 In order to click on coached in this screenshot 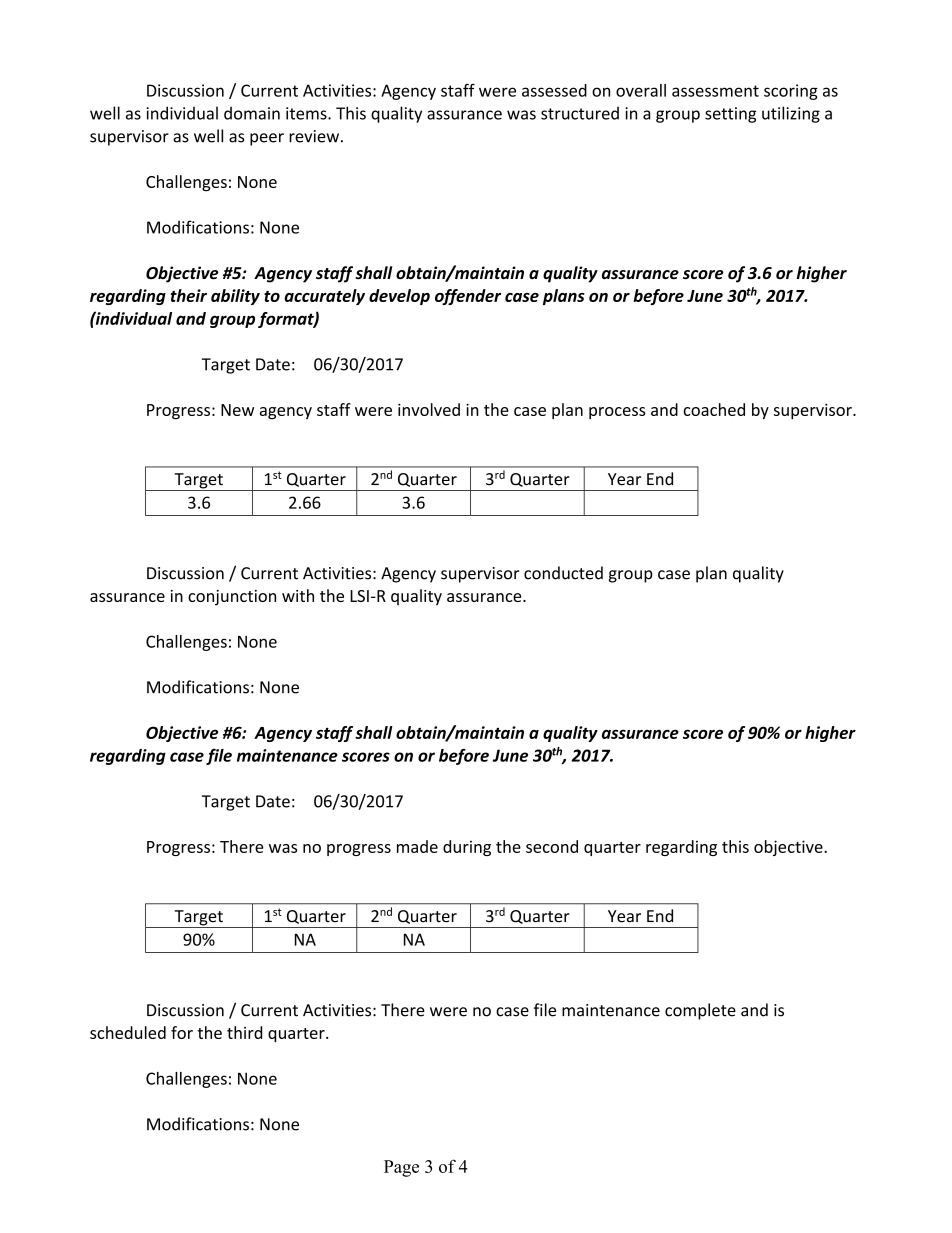, I will do `click(714, 409)`.
